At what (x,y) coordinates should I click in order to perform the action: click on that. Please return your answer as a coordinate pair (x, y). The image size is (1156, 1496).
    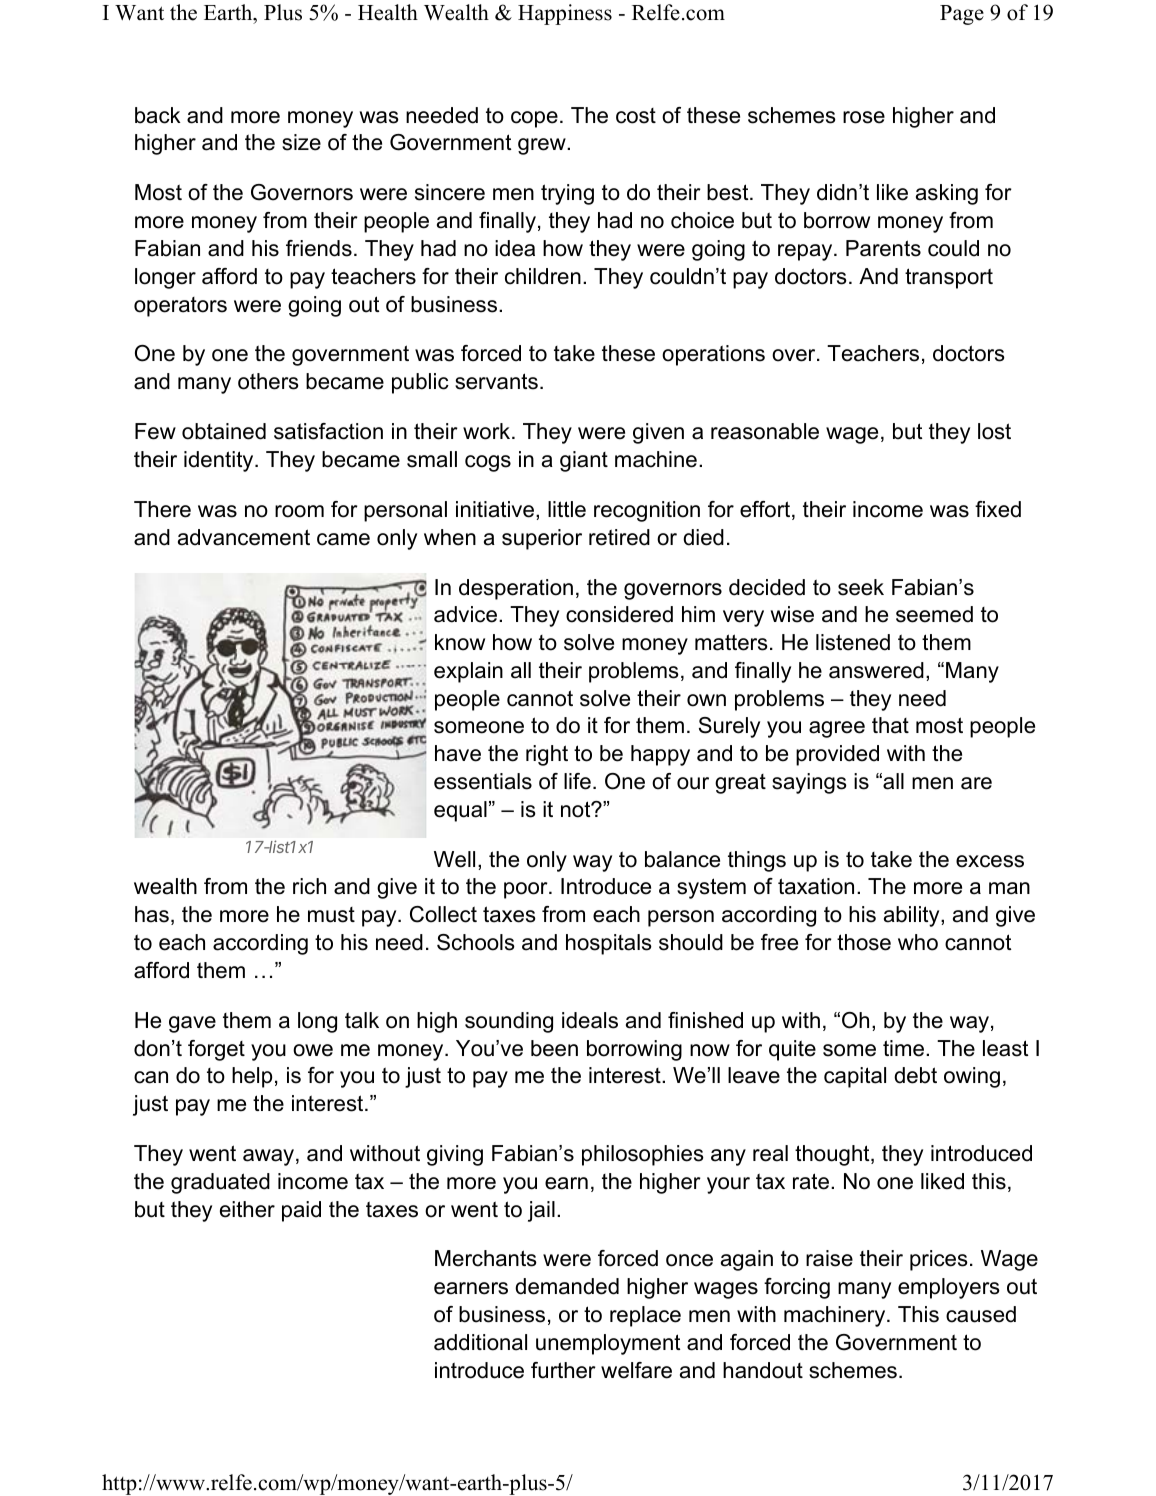
    Looking at the image, I should click on (890, 725).
